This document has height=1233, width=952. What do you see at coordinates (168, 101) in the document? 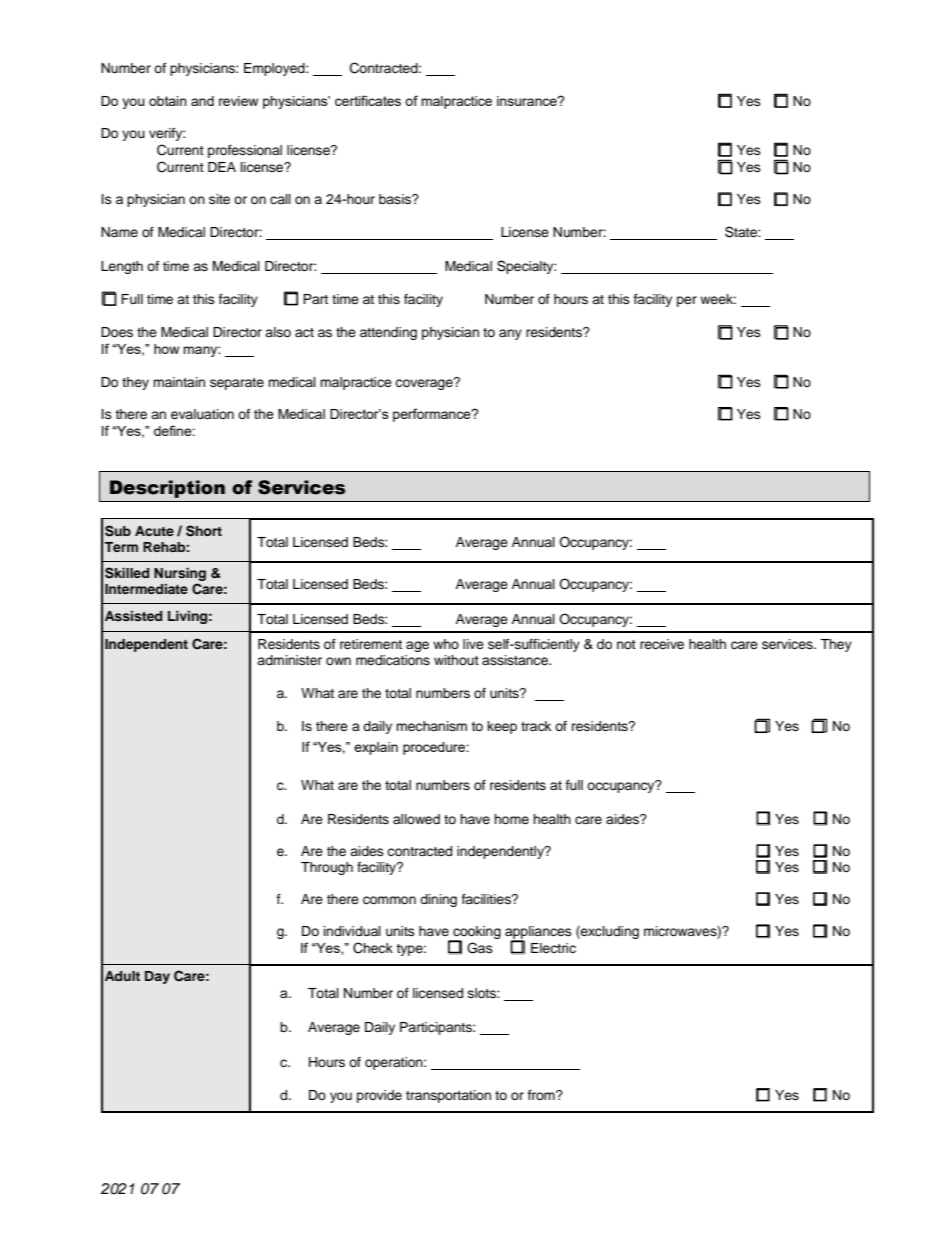
I see `obtain` at bounding box center [168, 101].
